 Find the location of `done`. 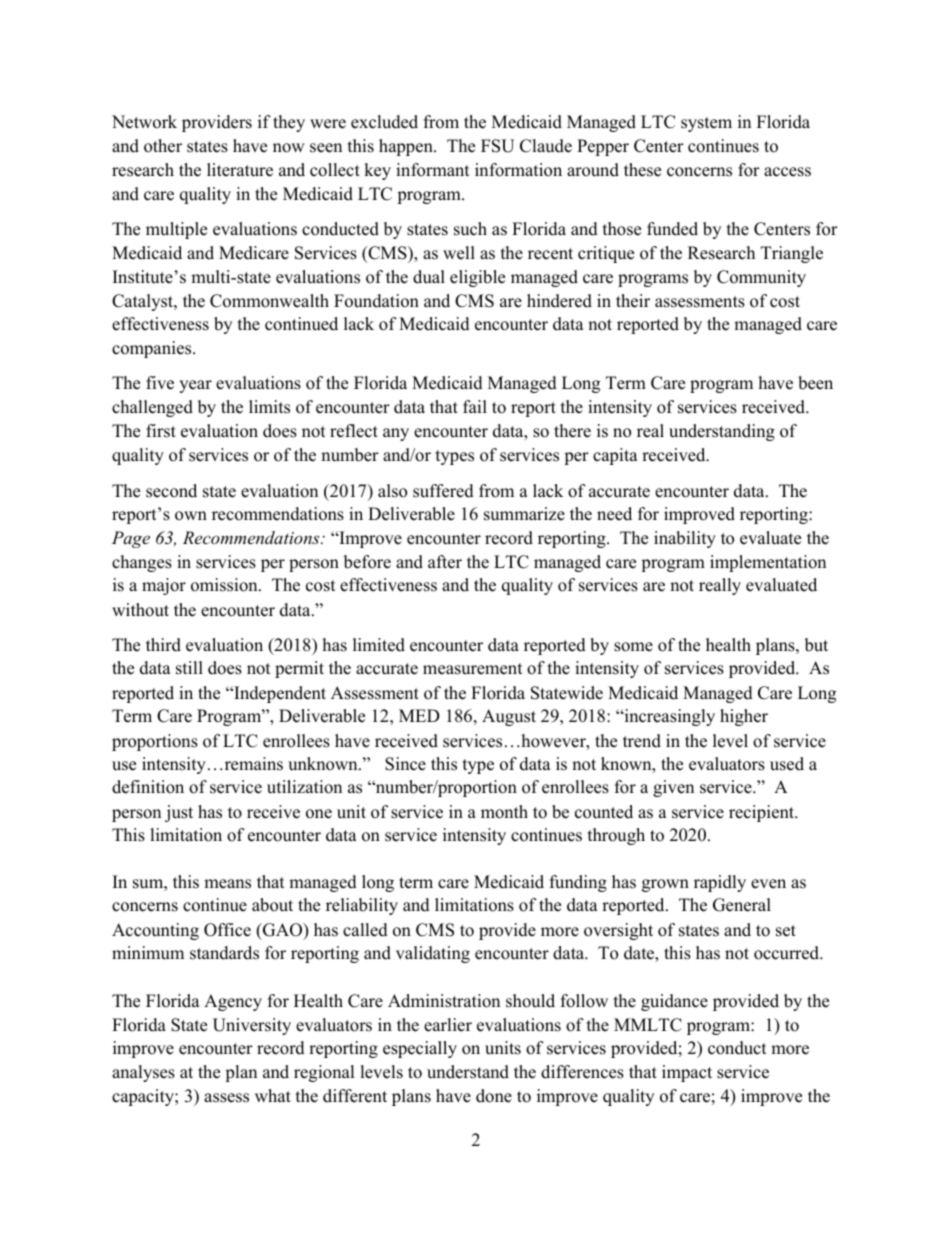

done is located at coordinates (494, 1096).
